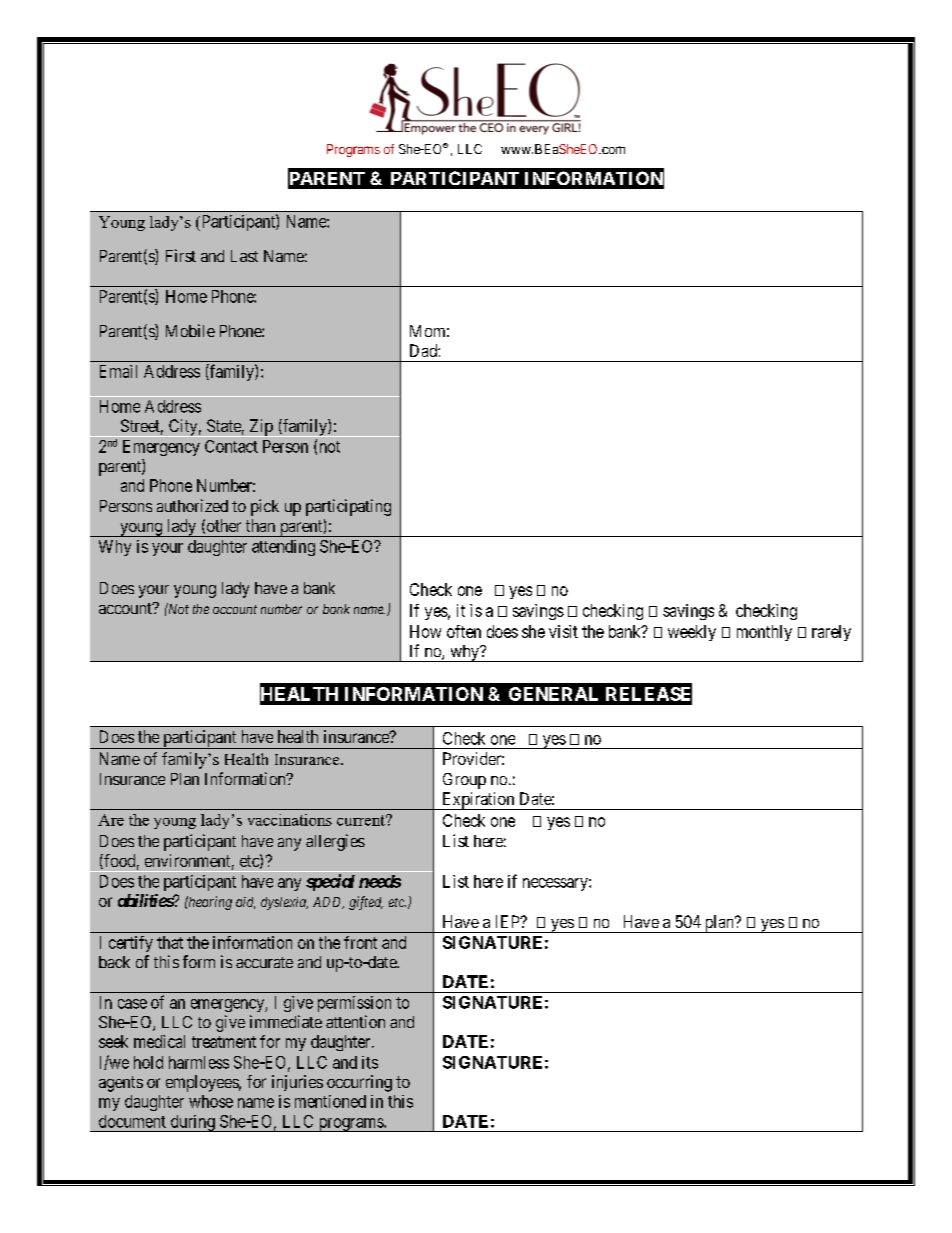 The height and width of the page is (1233, 952). Describe the element at coordinates (553, 694) in the page. I see `GENERAL` at that location.
